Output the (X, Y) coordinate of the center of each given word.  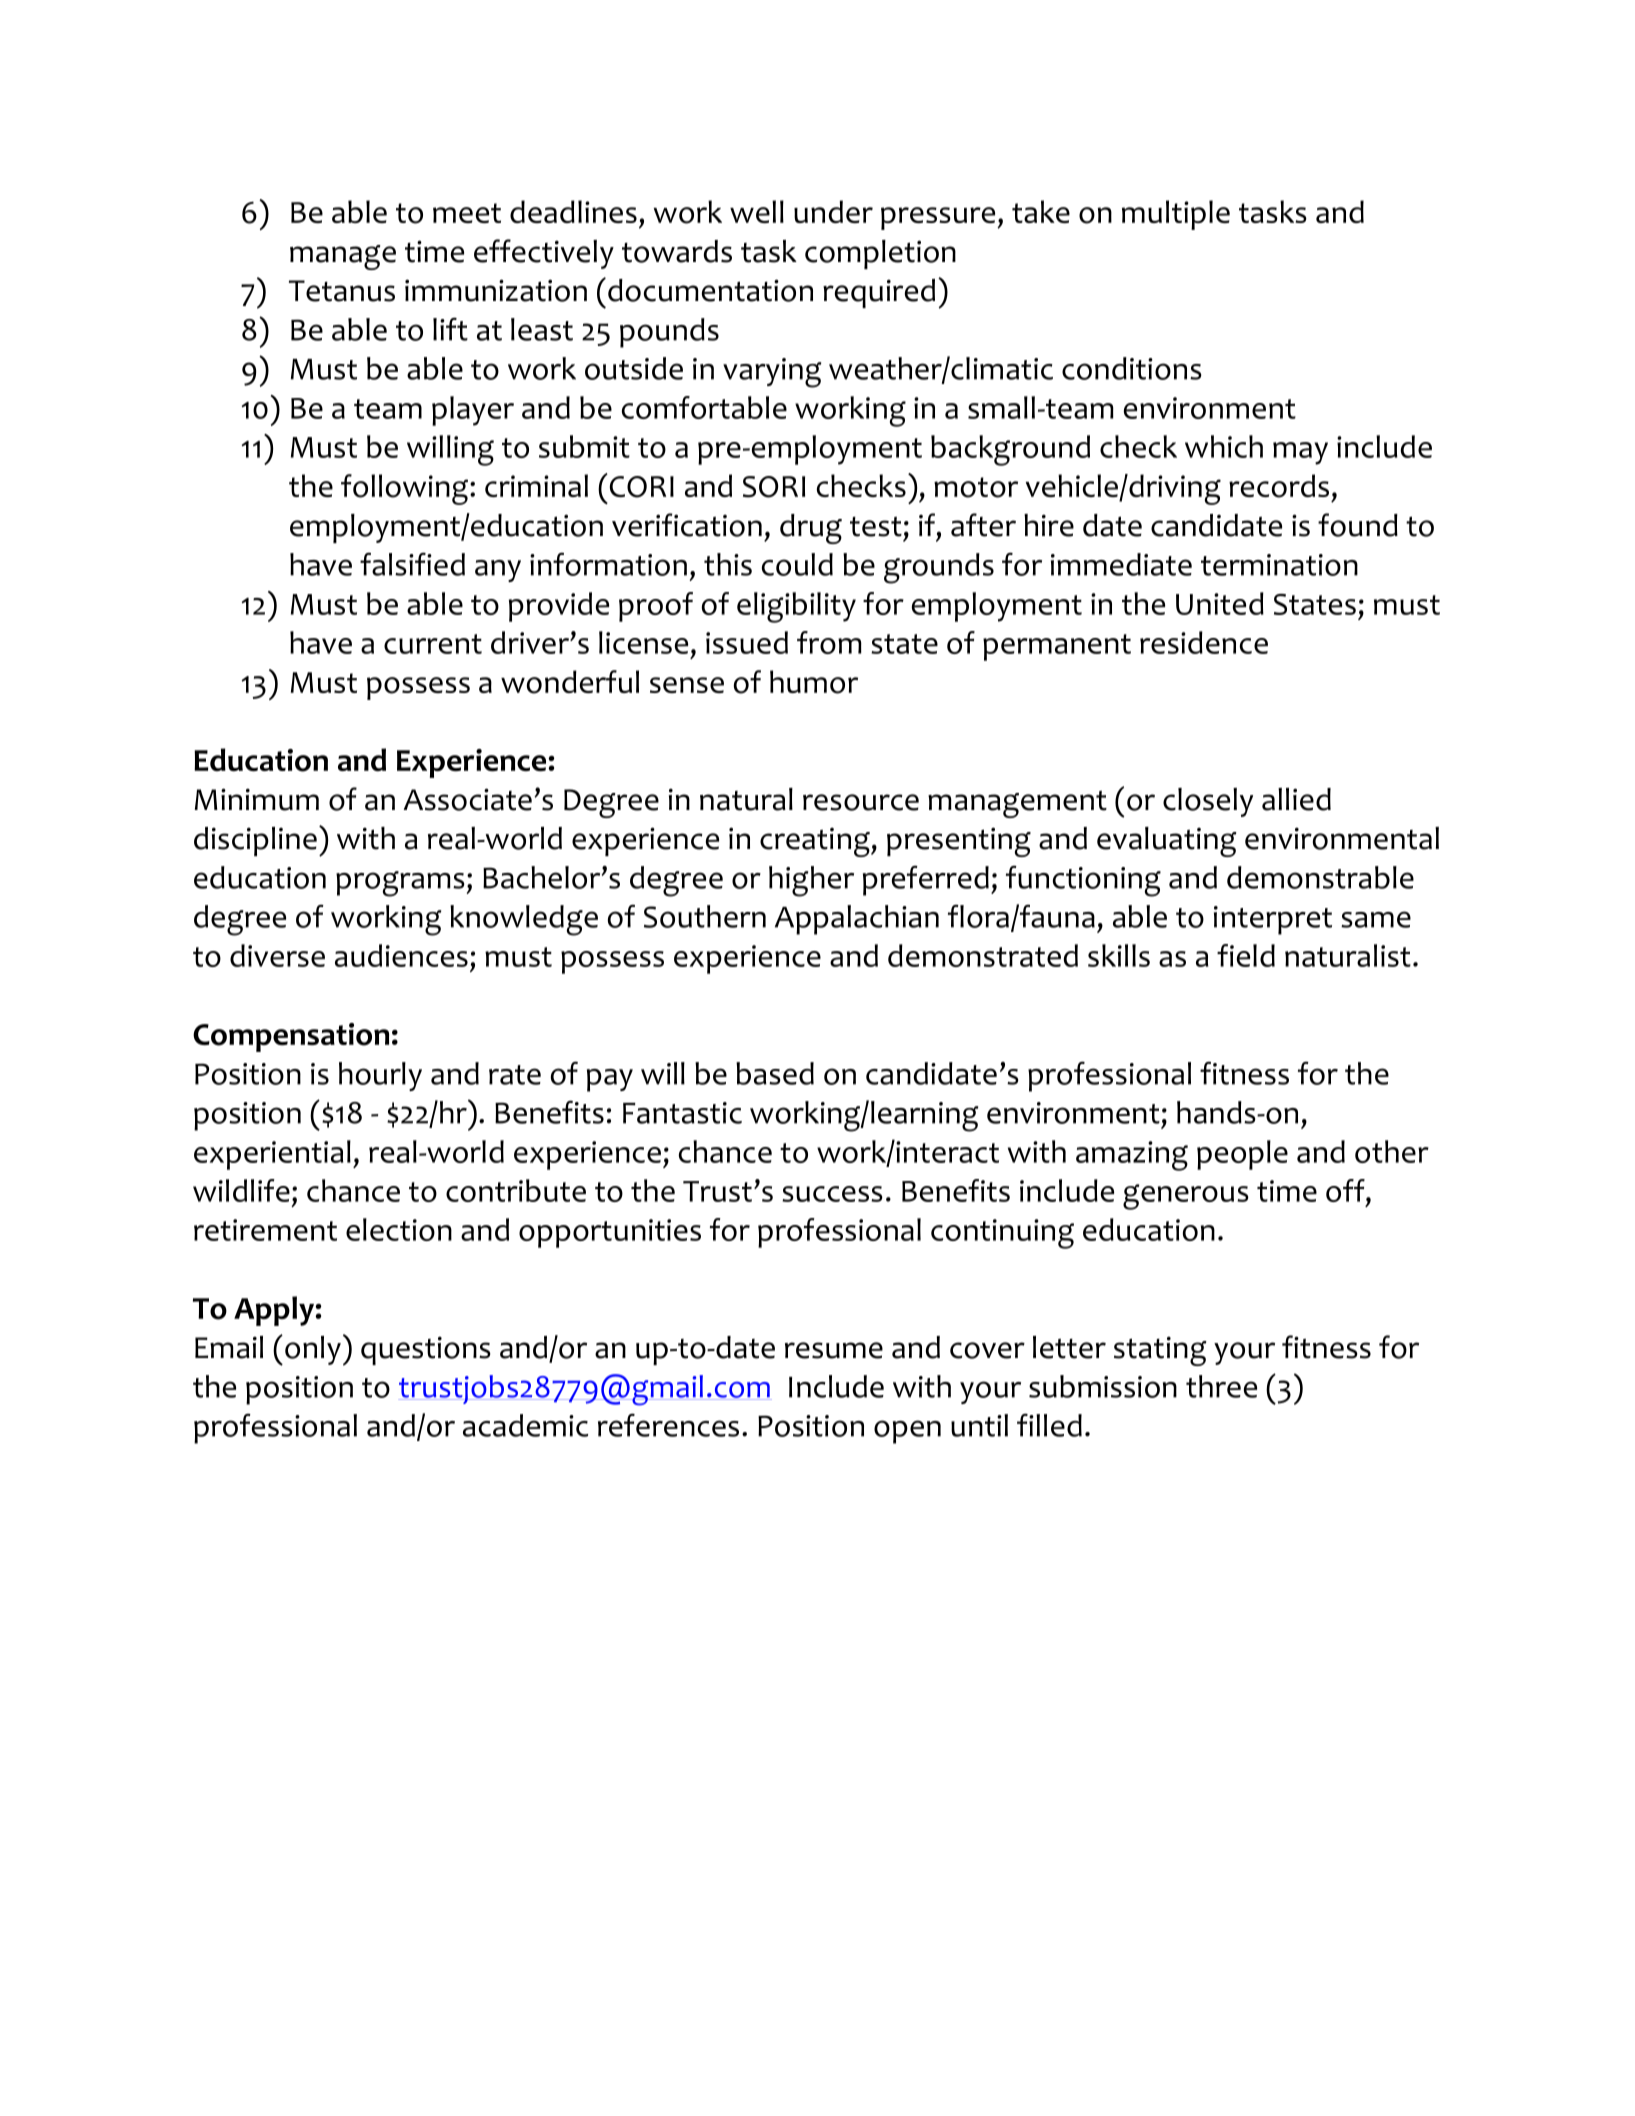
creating (816, 842)
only (313, 1350)
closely (1208, 802)
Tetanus (342, 291)
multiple (1176, 215)
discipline (255, 841)
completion (880, 254)
